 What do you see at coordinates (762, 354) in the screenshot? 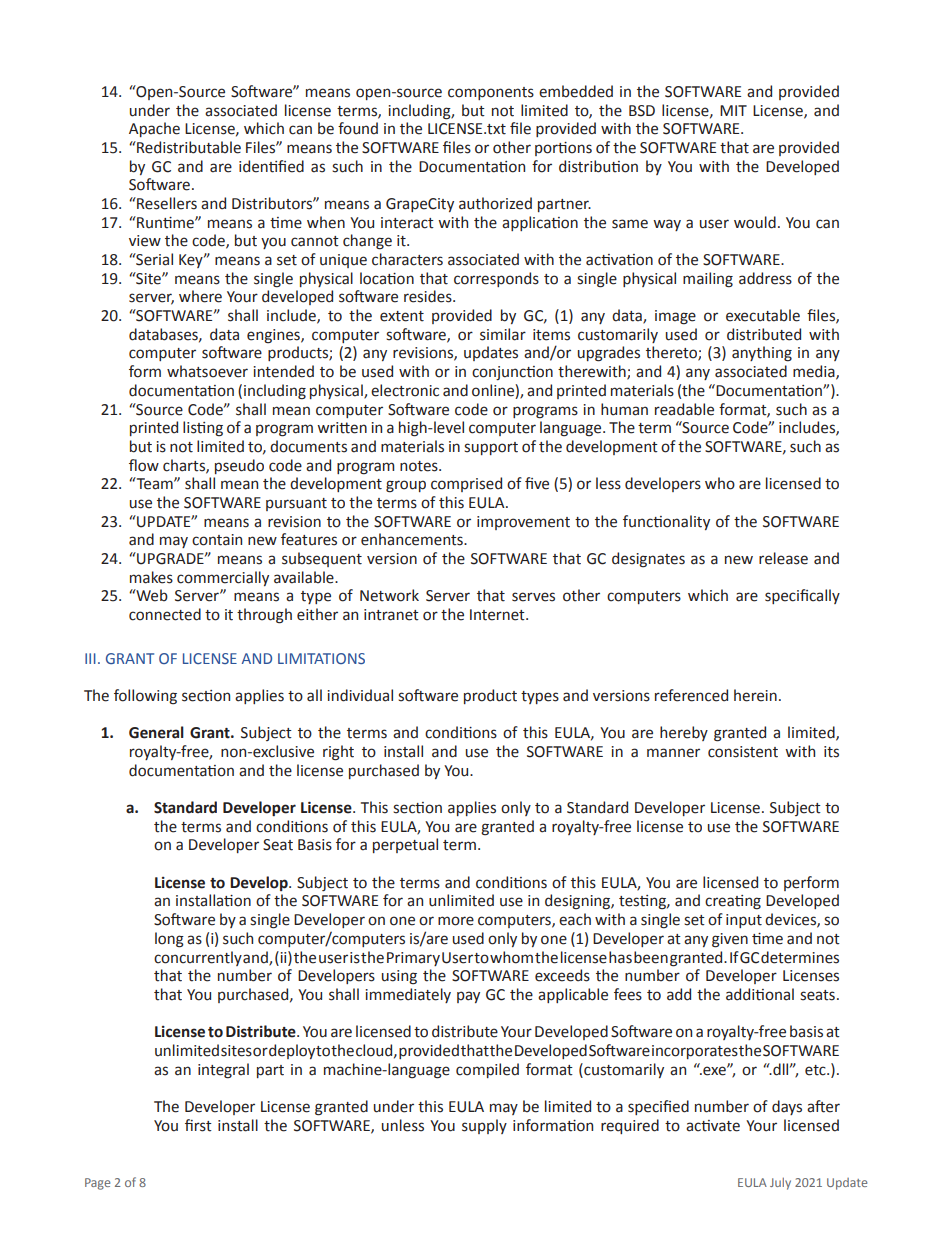
I see `anything` at bounding box center [762, 354].
